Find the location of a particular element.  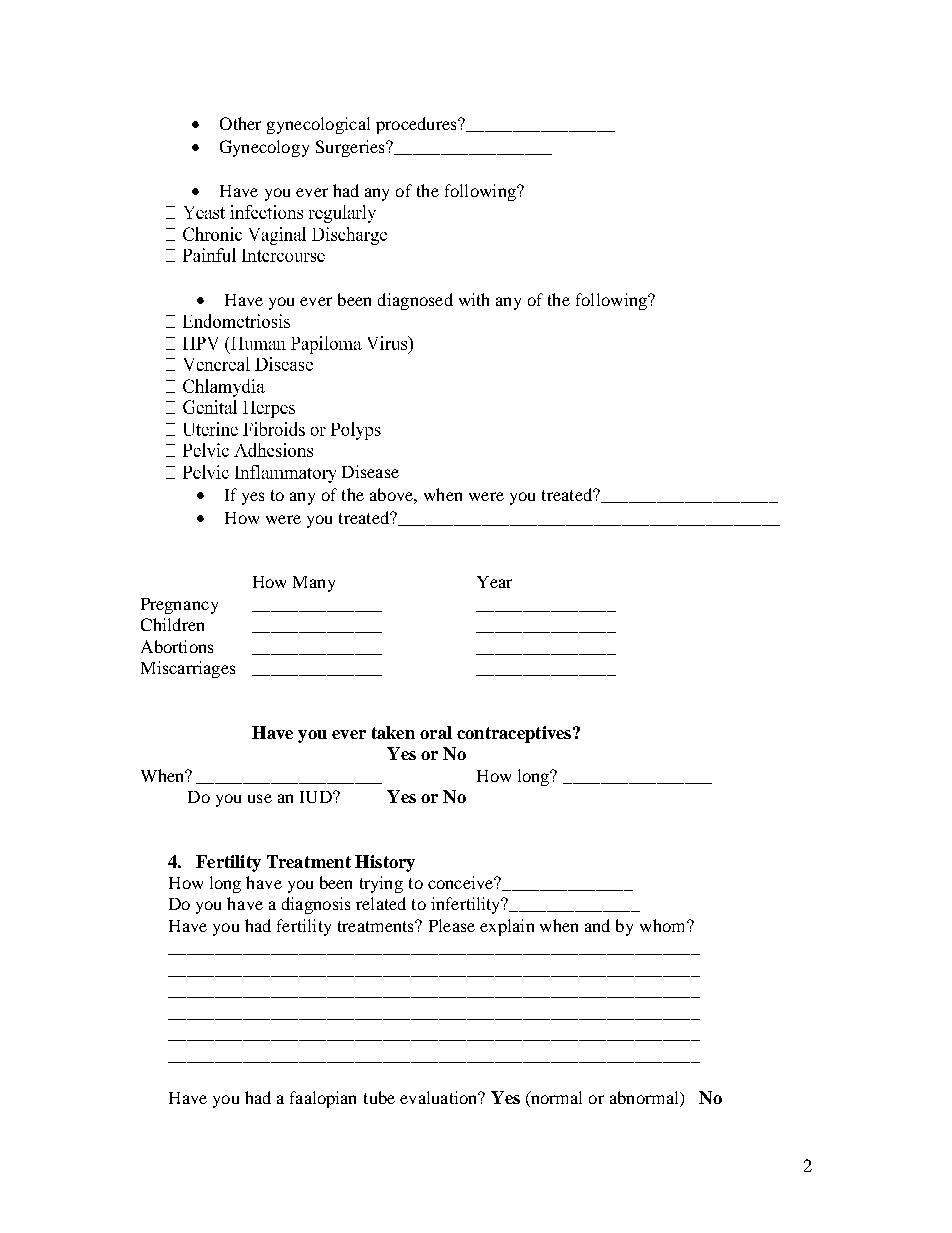

diagnosed is located at coordinates (415, 301).
